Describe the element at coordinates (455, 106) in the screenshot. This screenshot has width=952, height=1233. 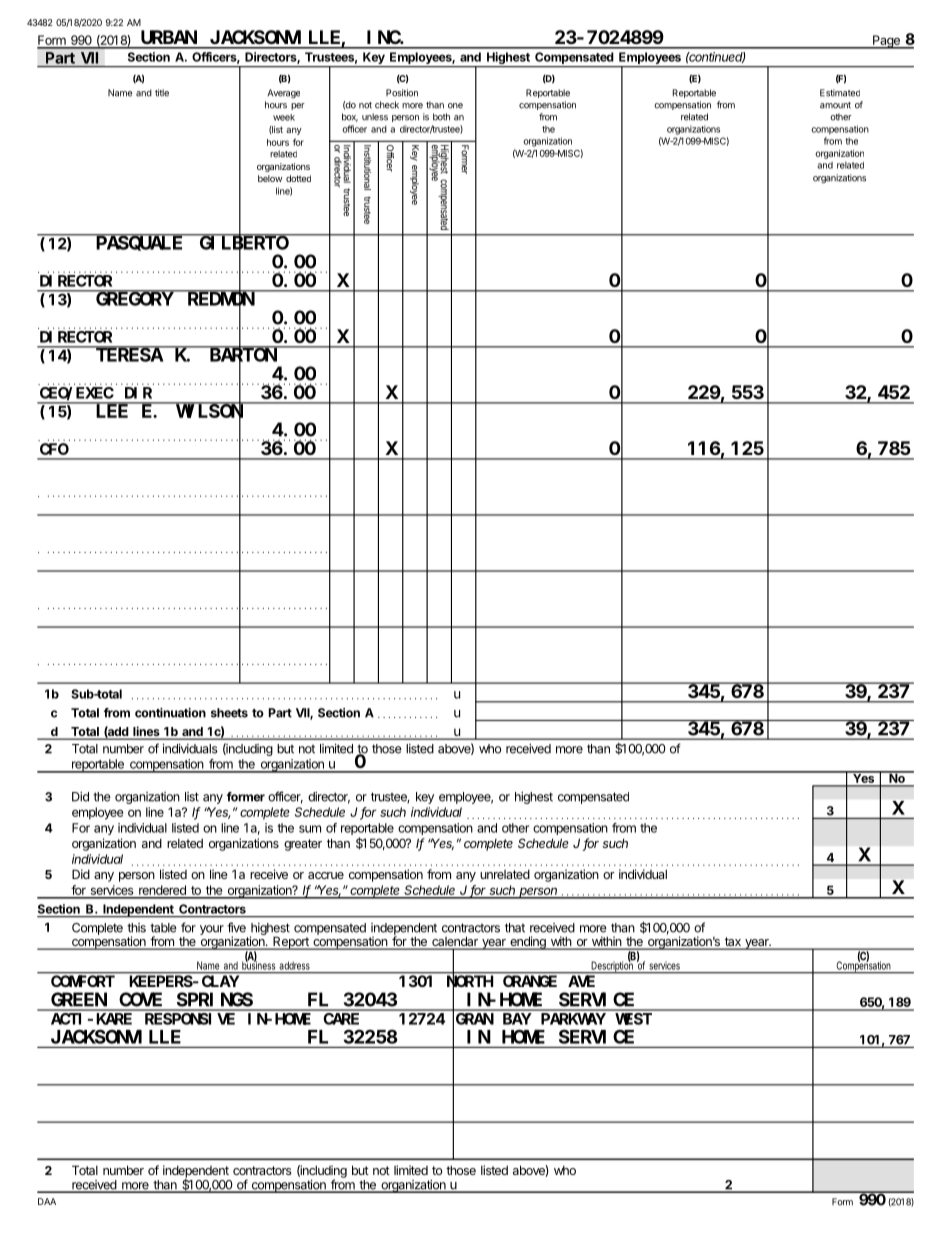
I see `one` at that location.
